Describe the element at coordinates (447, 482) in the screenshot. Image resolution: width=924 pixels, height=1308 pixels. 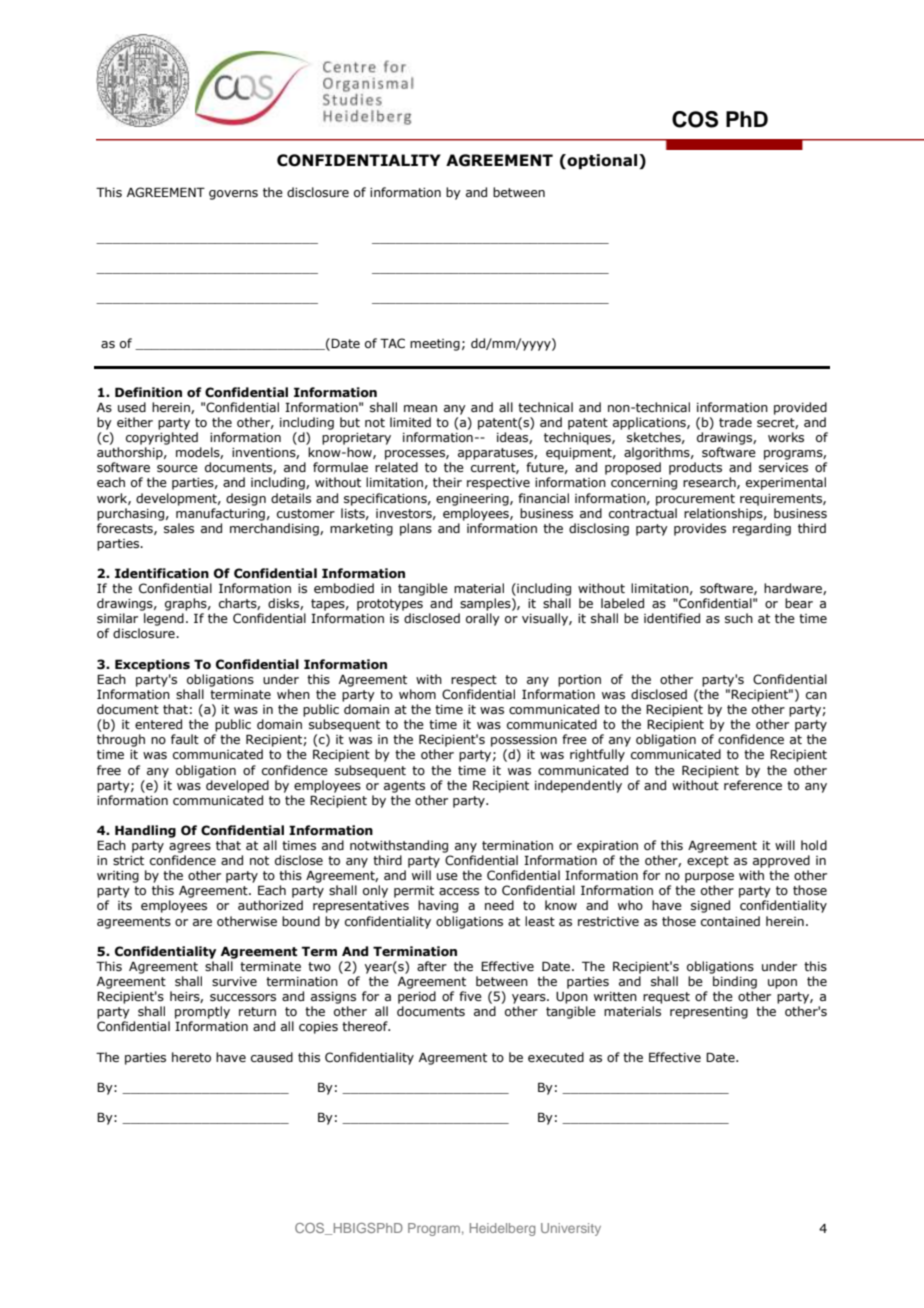
I see `their` at that location.
